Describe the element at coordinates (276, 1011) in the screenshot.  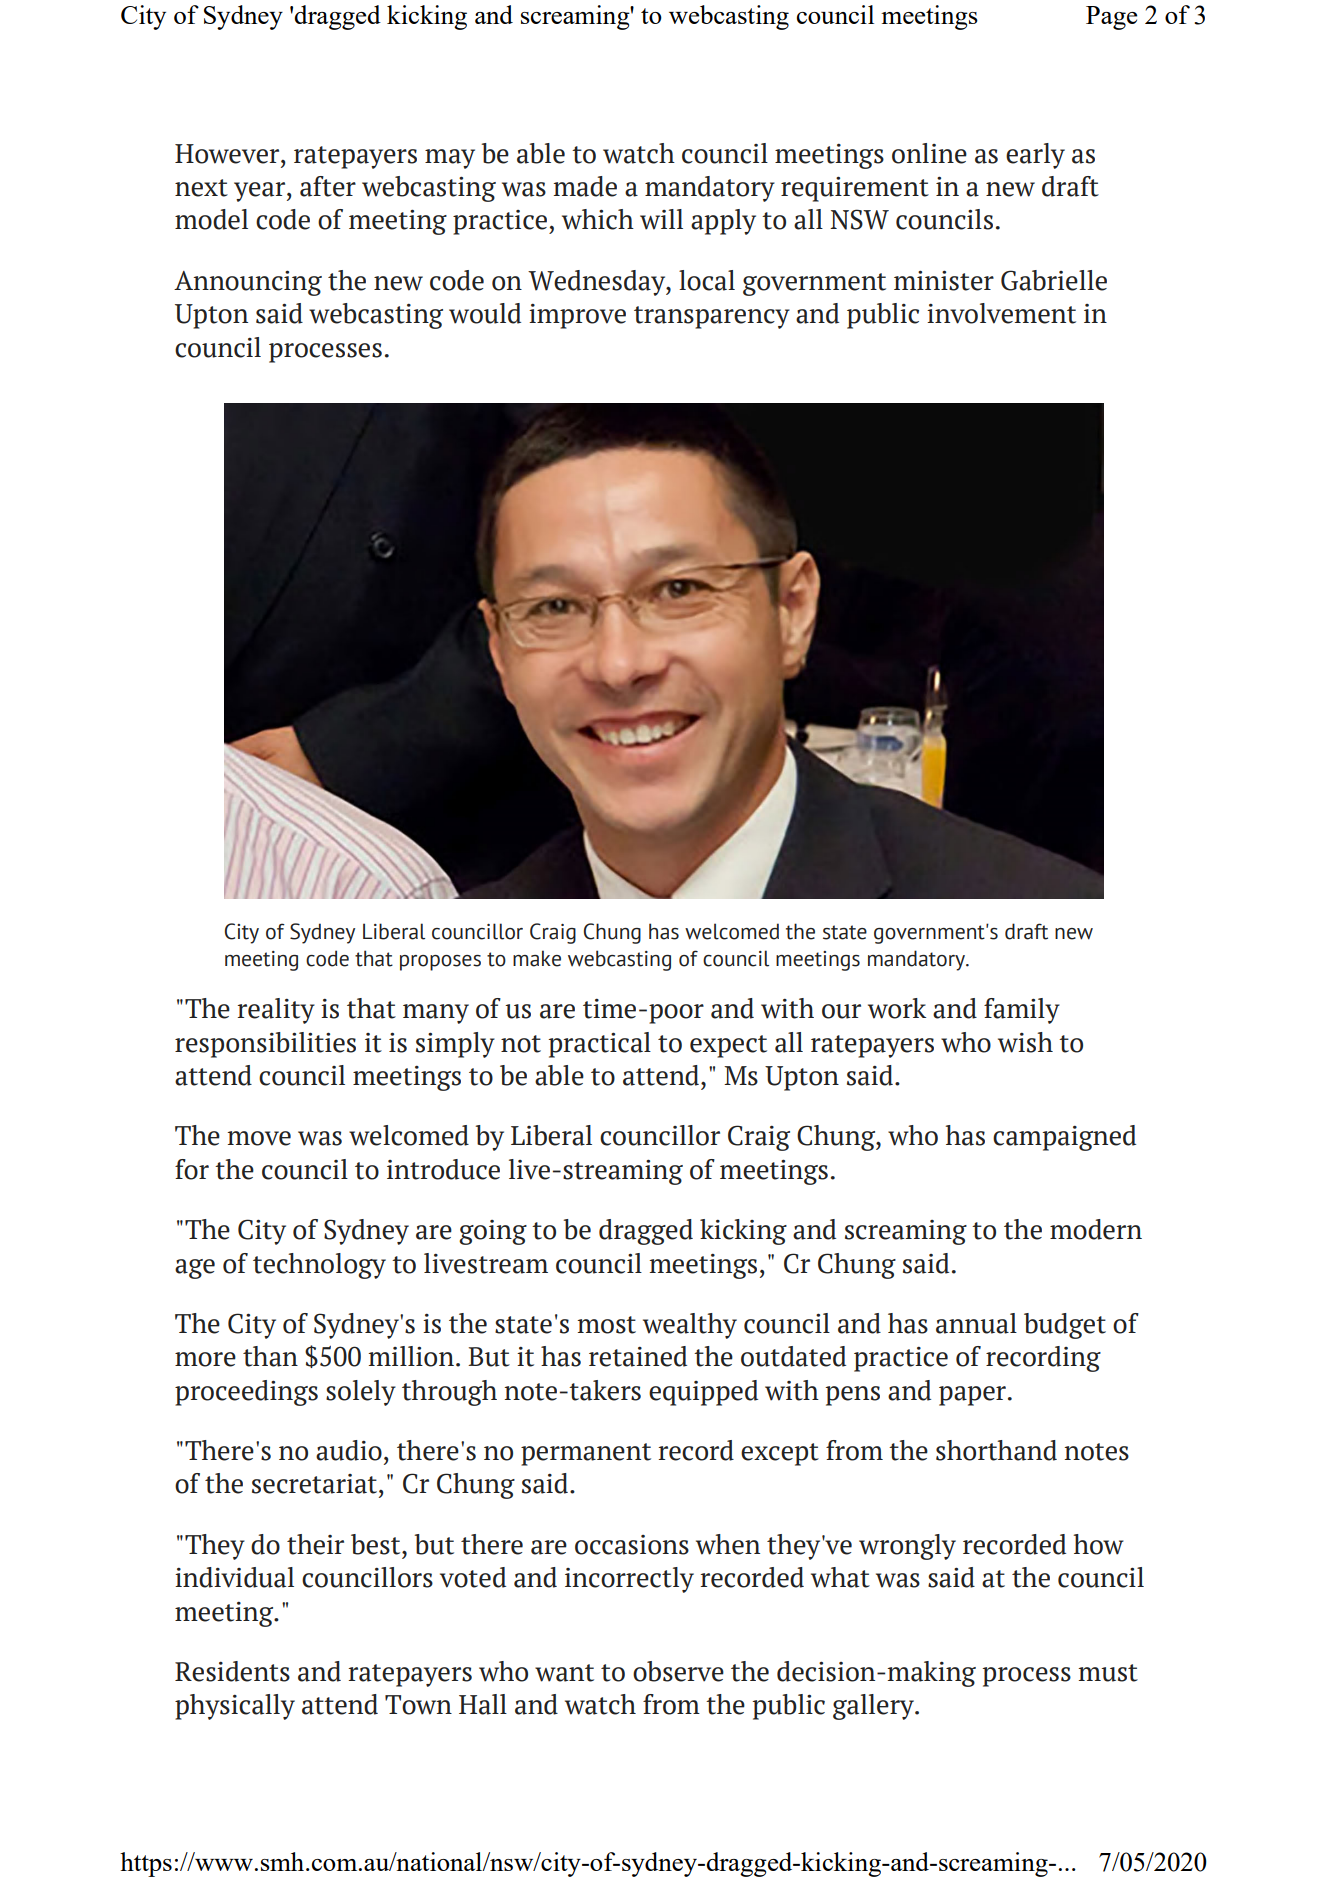
I see `reality` at that location.
